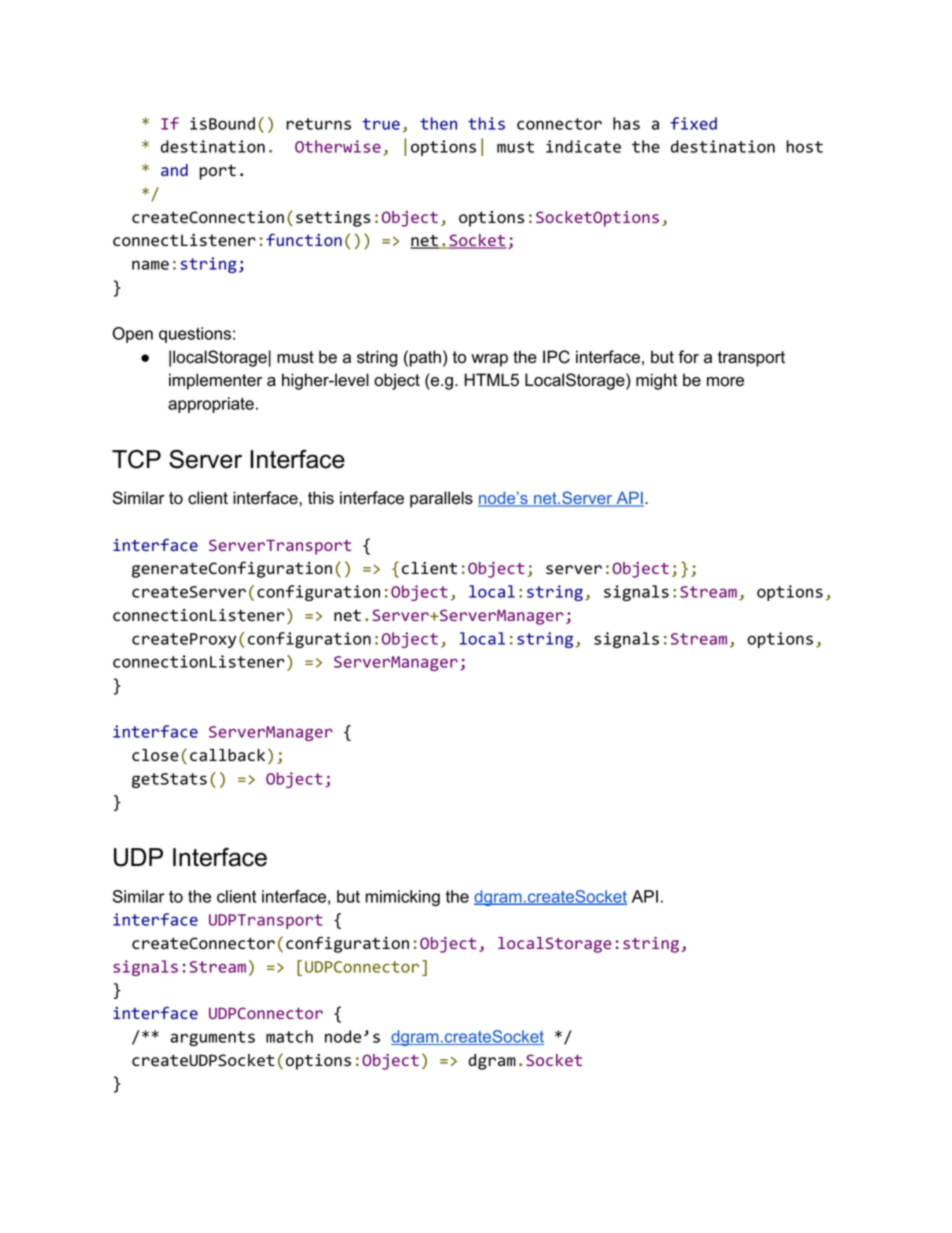  I want to click on appropriate, so click(211, 405).
